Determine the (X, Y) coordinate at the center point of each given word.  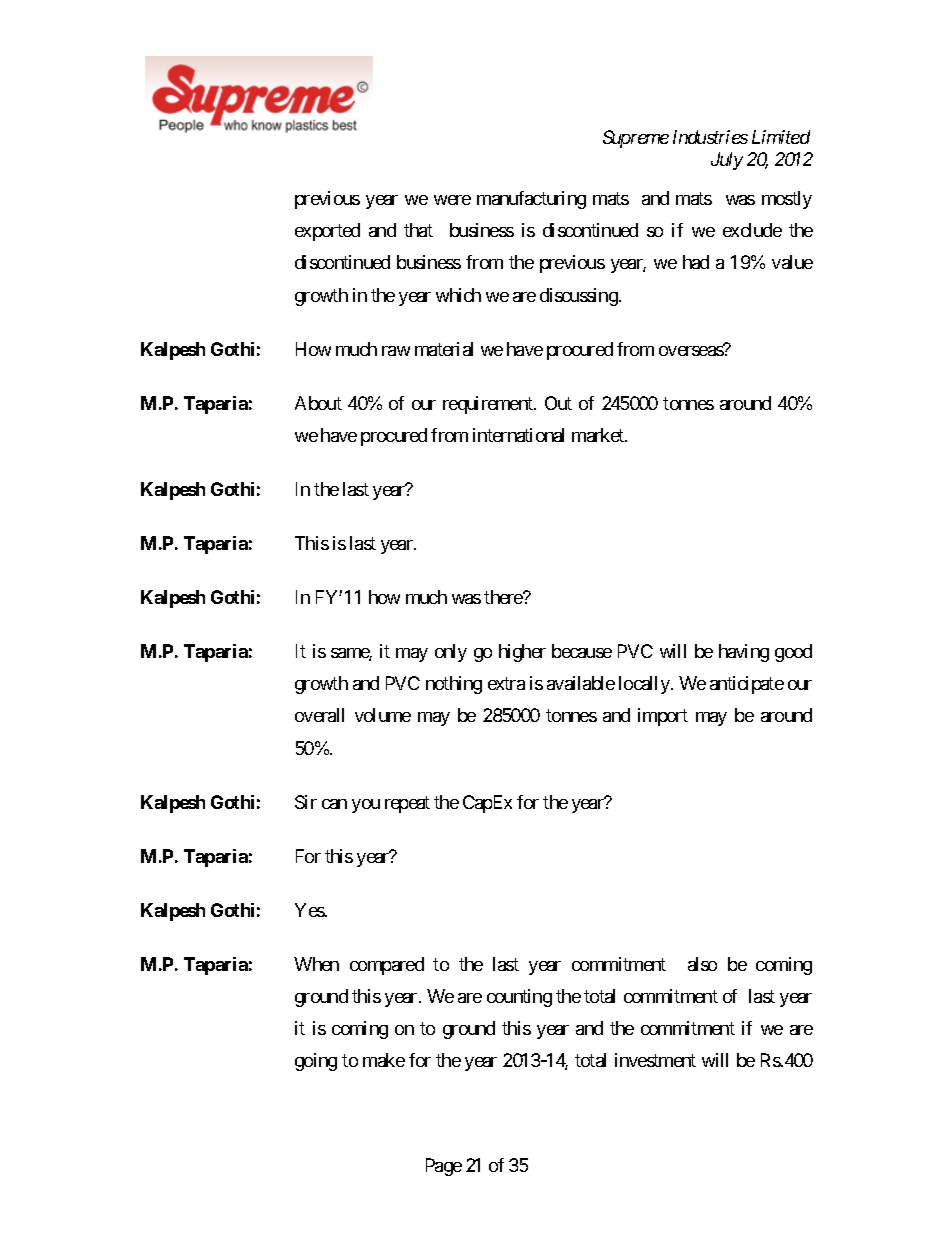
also (702, 964)
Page (444, 1167)
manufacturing (531, 200)
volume (383, 715)
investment (655, 1060)
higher (522, 653)
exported (327, 232)
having (744, 653)
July (727, 161)
